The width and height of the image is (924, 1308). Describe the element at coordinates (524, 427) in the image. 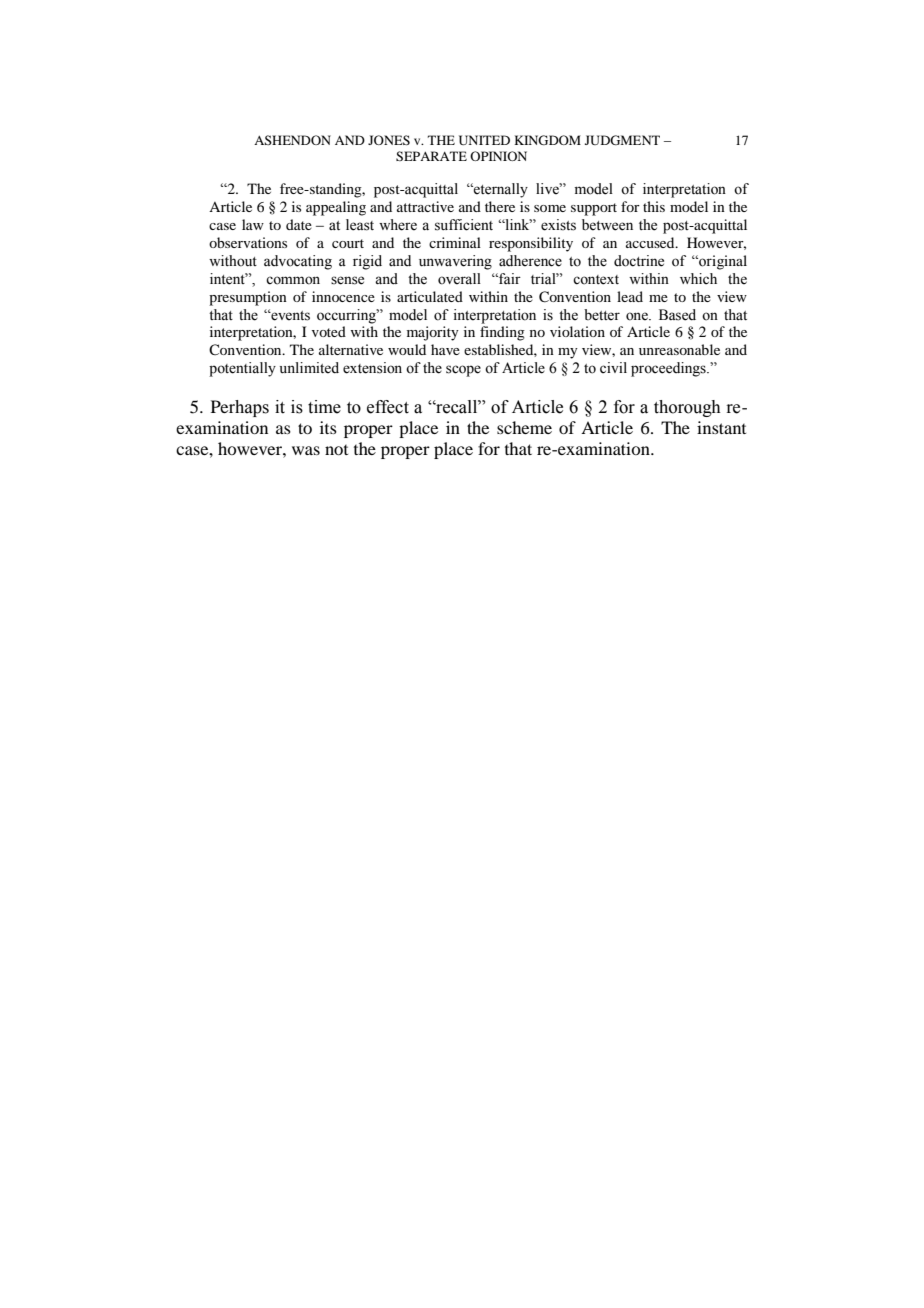

I see `scheme` at that location.
